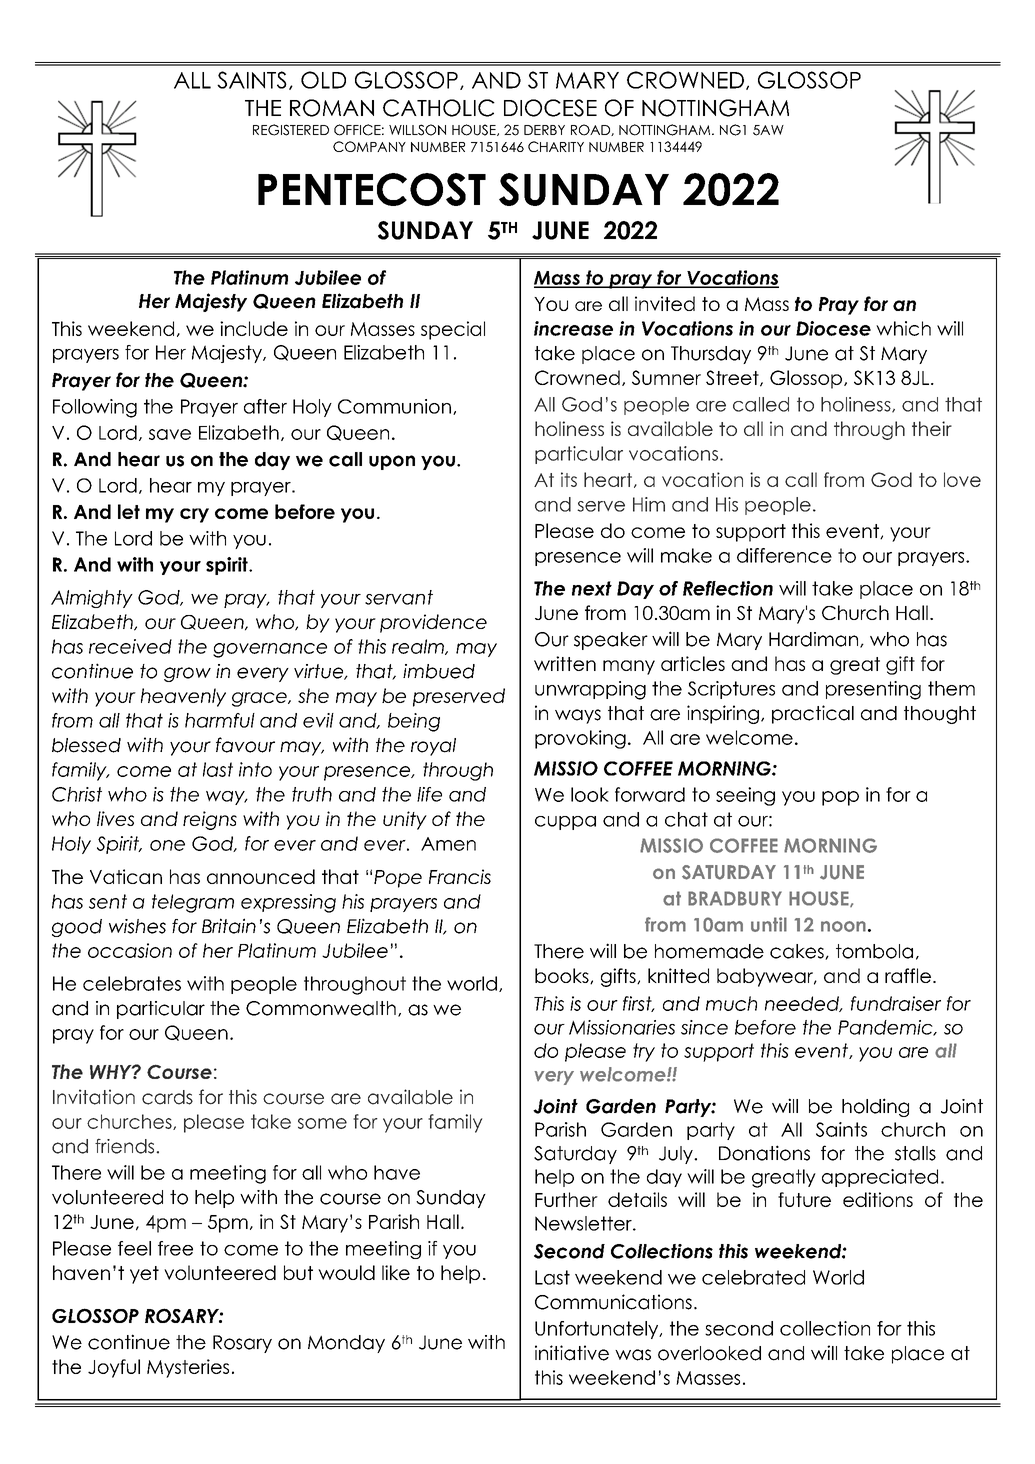 The width and height of the screenshot is (1035, 1464). Describe the element at coordinates (544, 130) in the screenshot. I see `DERBY` at that location.
